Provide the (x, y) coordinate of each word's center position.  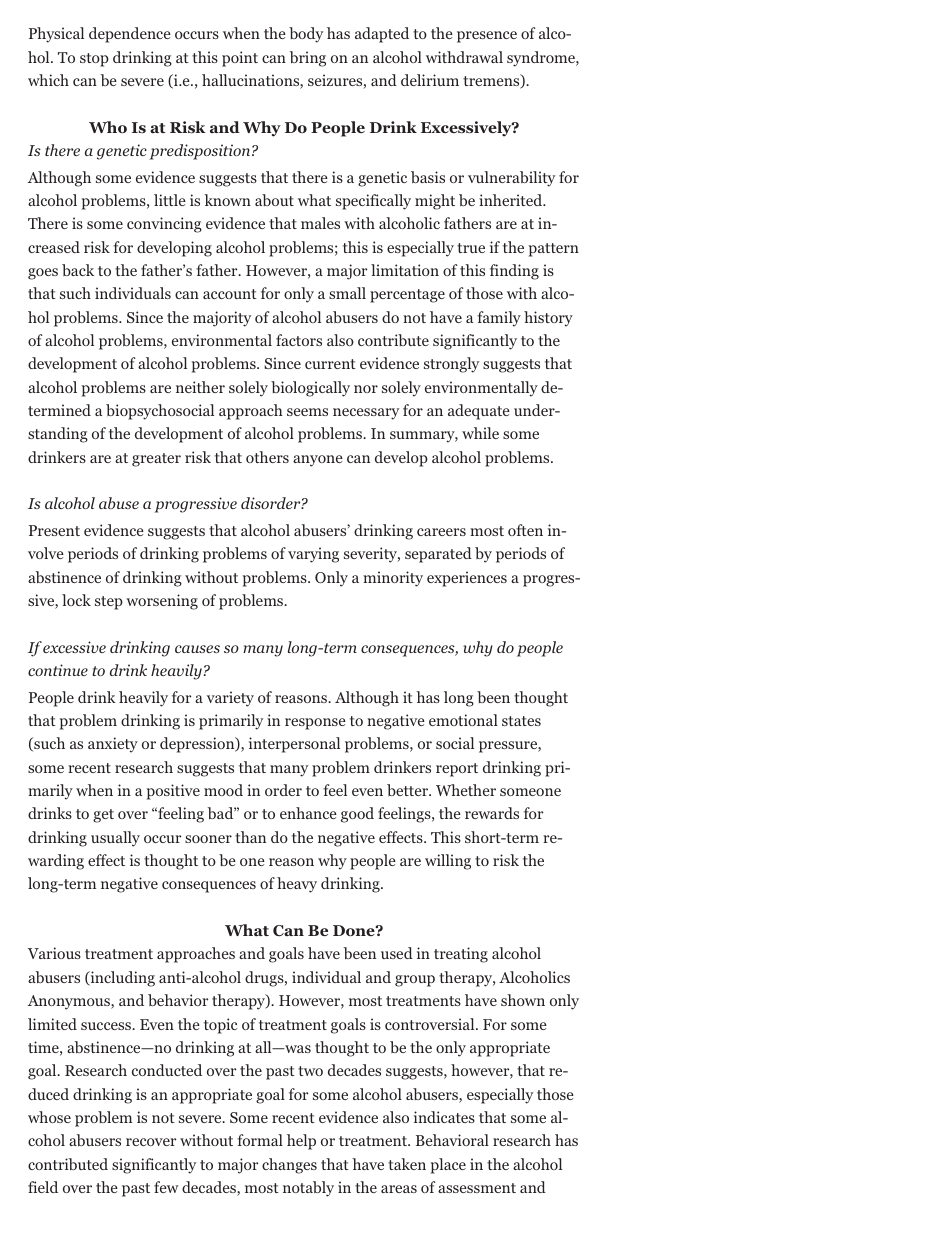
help (301, 1142)
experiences (467, 579)
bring (308, 59)
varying (313, 555)
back (78, 270)
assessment (477, 1188)
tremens (492, 81)
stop (94, 60)
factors (299, 340)
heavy (297, 885)
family (499, 319)
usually (115, 839)
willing (448, 862)
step (109, 603)
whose (49, 1117)
